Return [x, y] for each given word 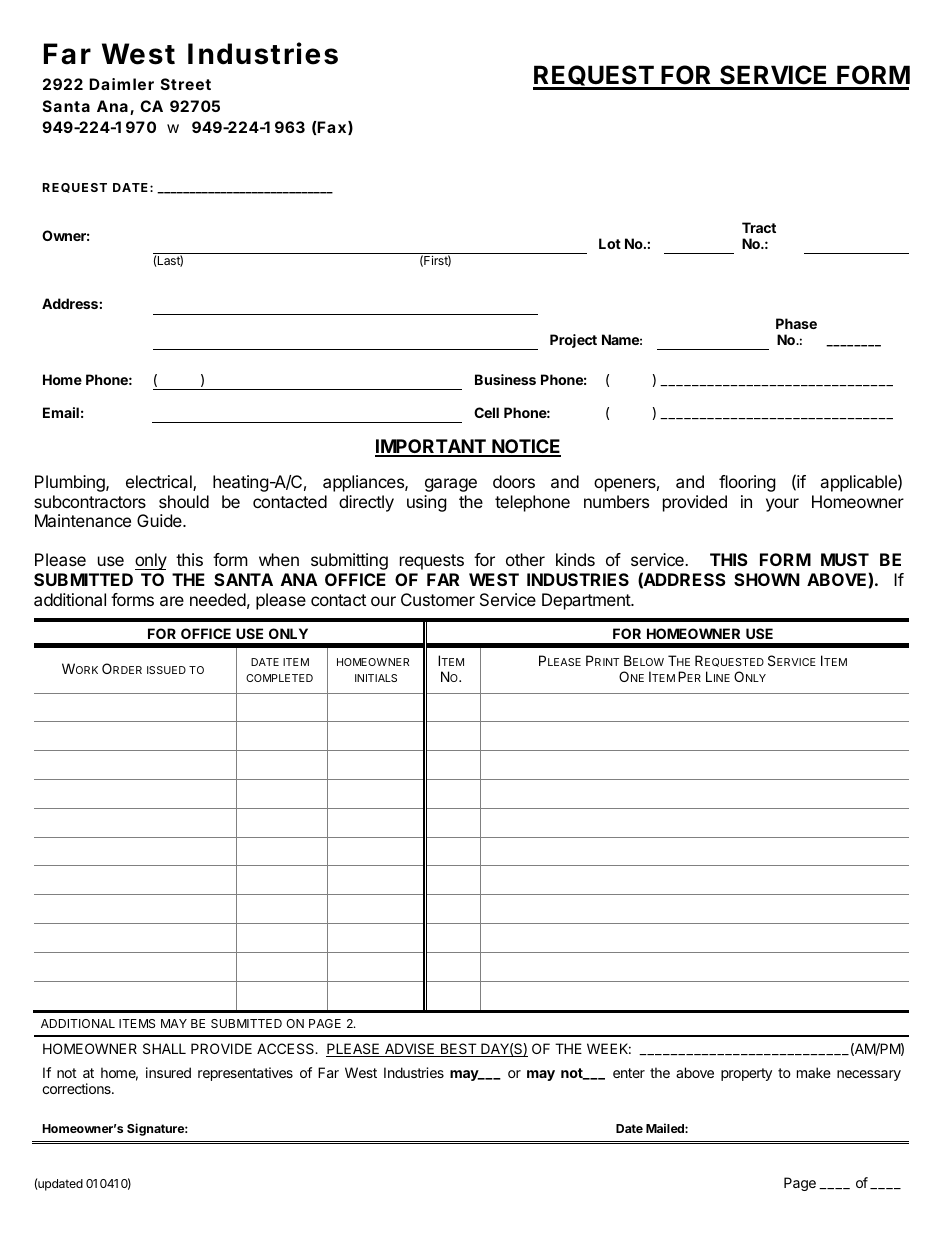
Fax [331, 127]
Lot [610, 243]
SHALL [164, 1048]
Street [186, 84]
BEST [458, 1050]
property [746, 1074]
